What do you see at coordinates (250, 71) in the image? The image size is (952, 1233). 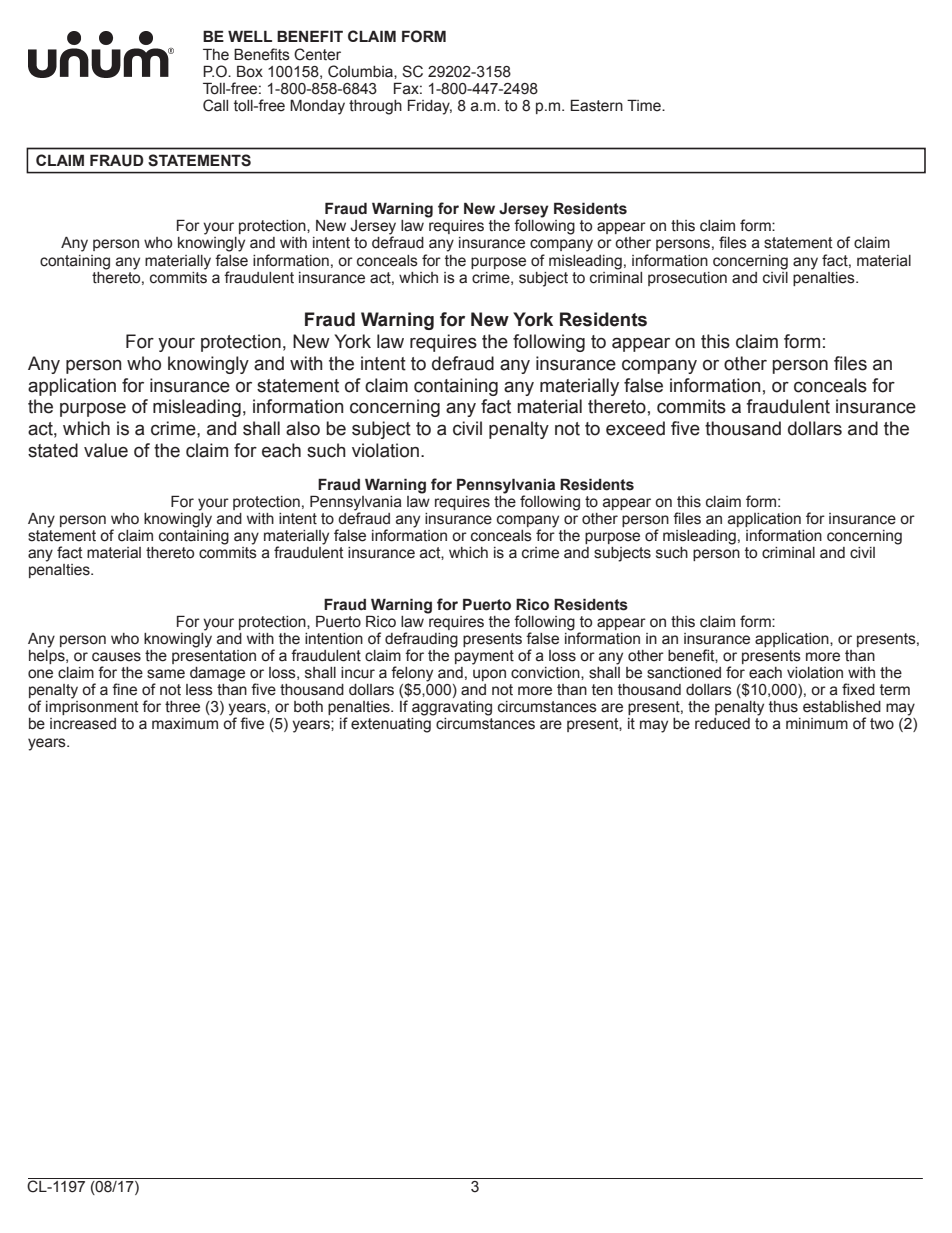 I see `Box` at bounding box center [250, 71].
